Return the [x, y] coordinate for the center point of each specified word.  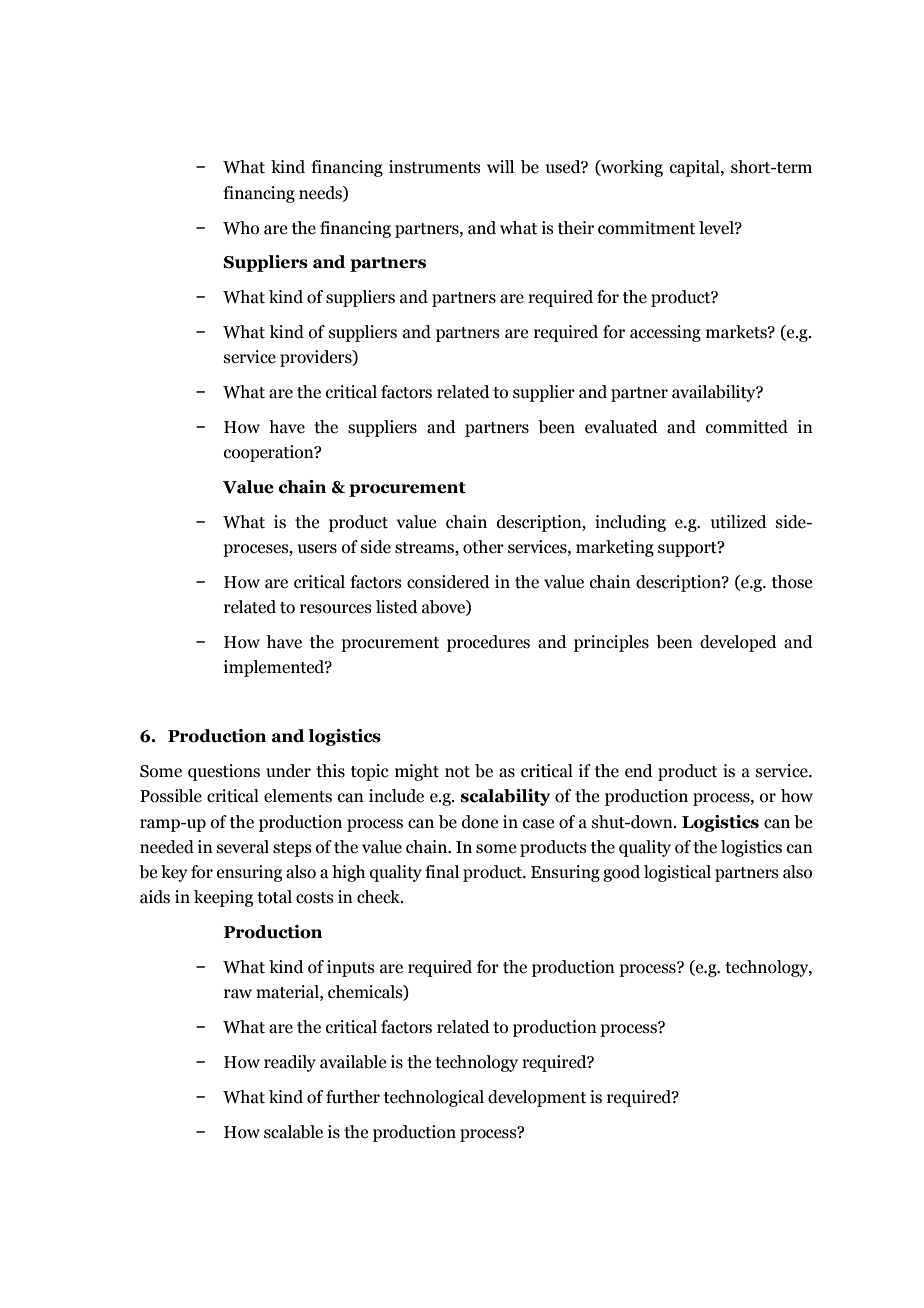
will [500, 166]
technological [434, 1098]
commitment [646, 228]
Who [241, 228]
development [537, 1098]
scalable [293, 1132]
